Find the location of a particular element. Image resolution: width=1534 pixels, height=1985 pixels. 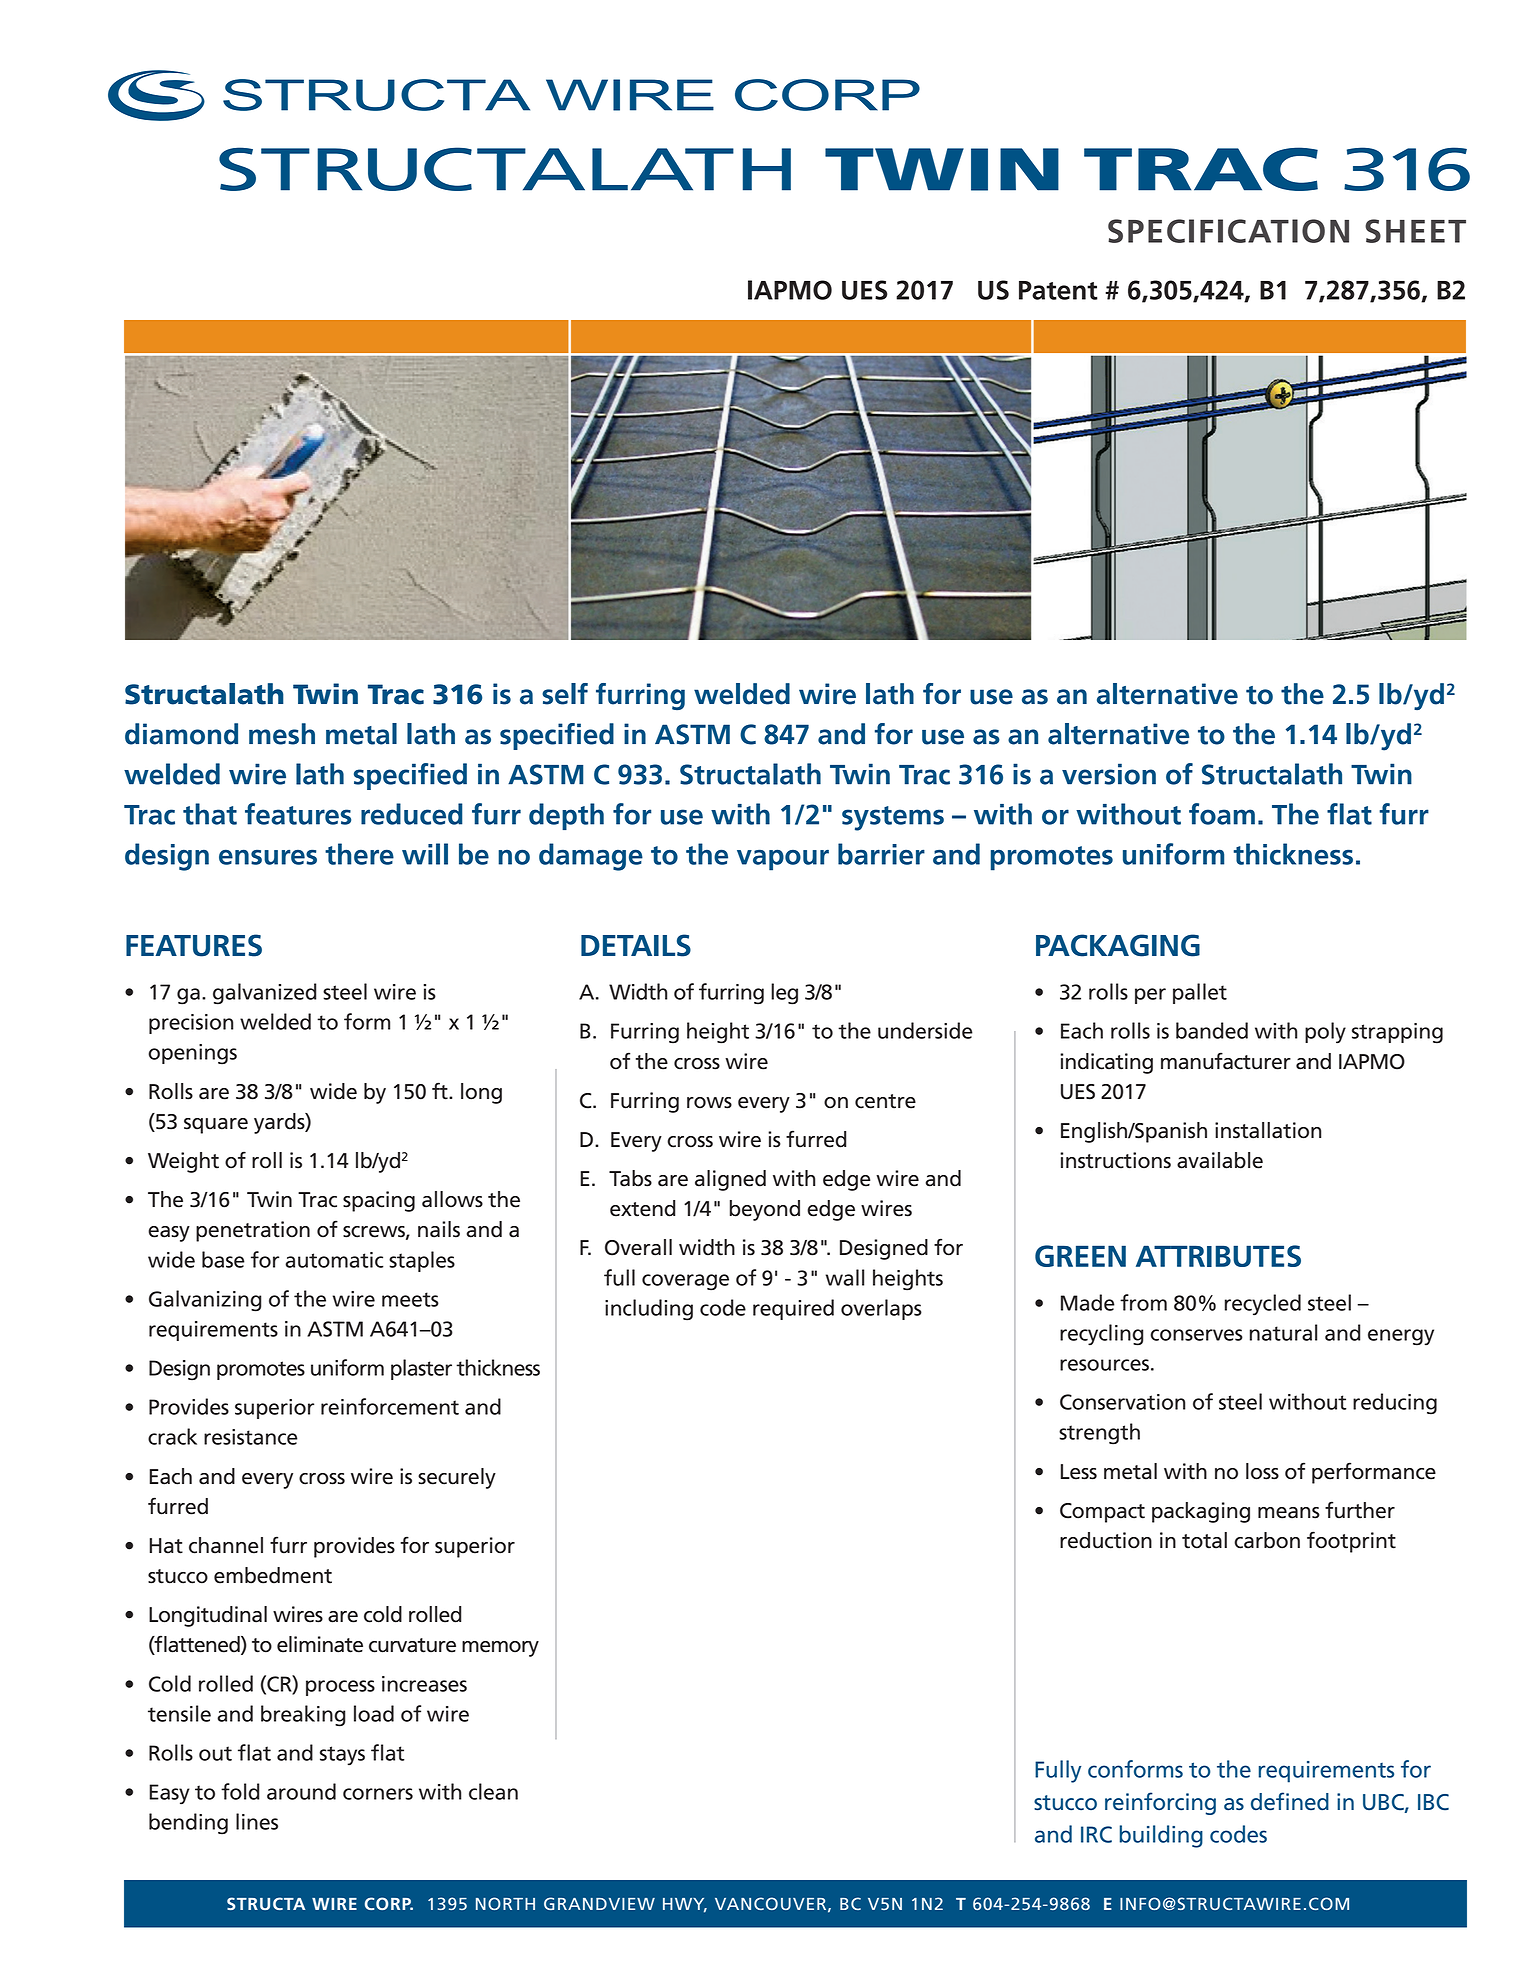

foam is located at coordinates (1222, 814).
